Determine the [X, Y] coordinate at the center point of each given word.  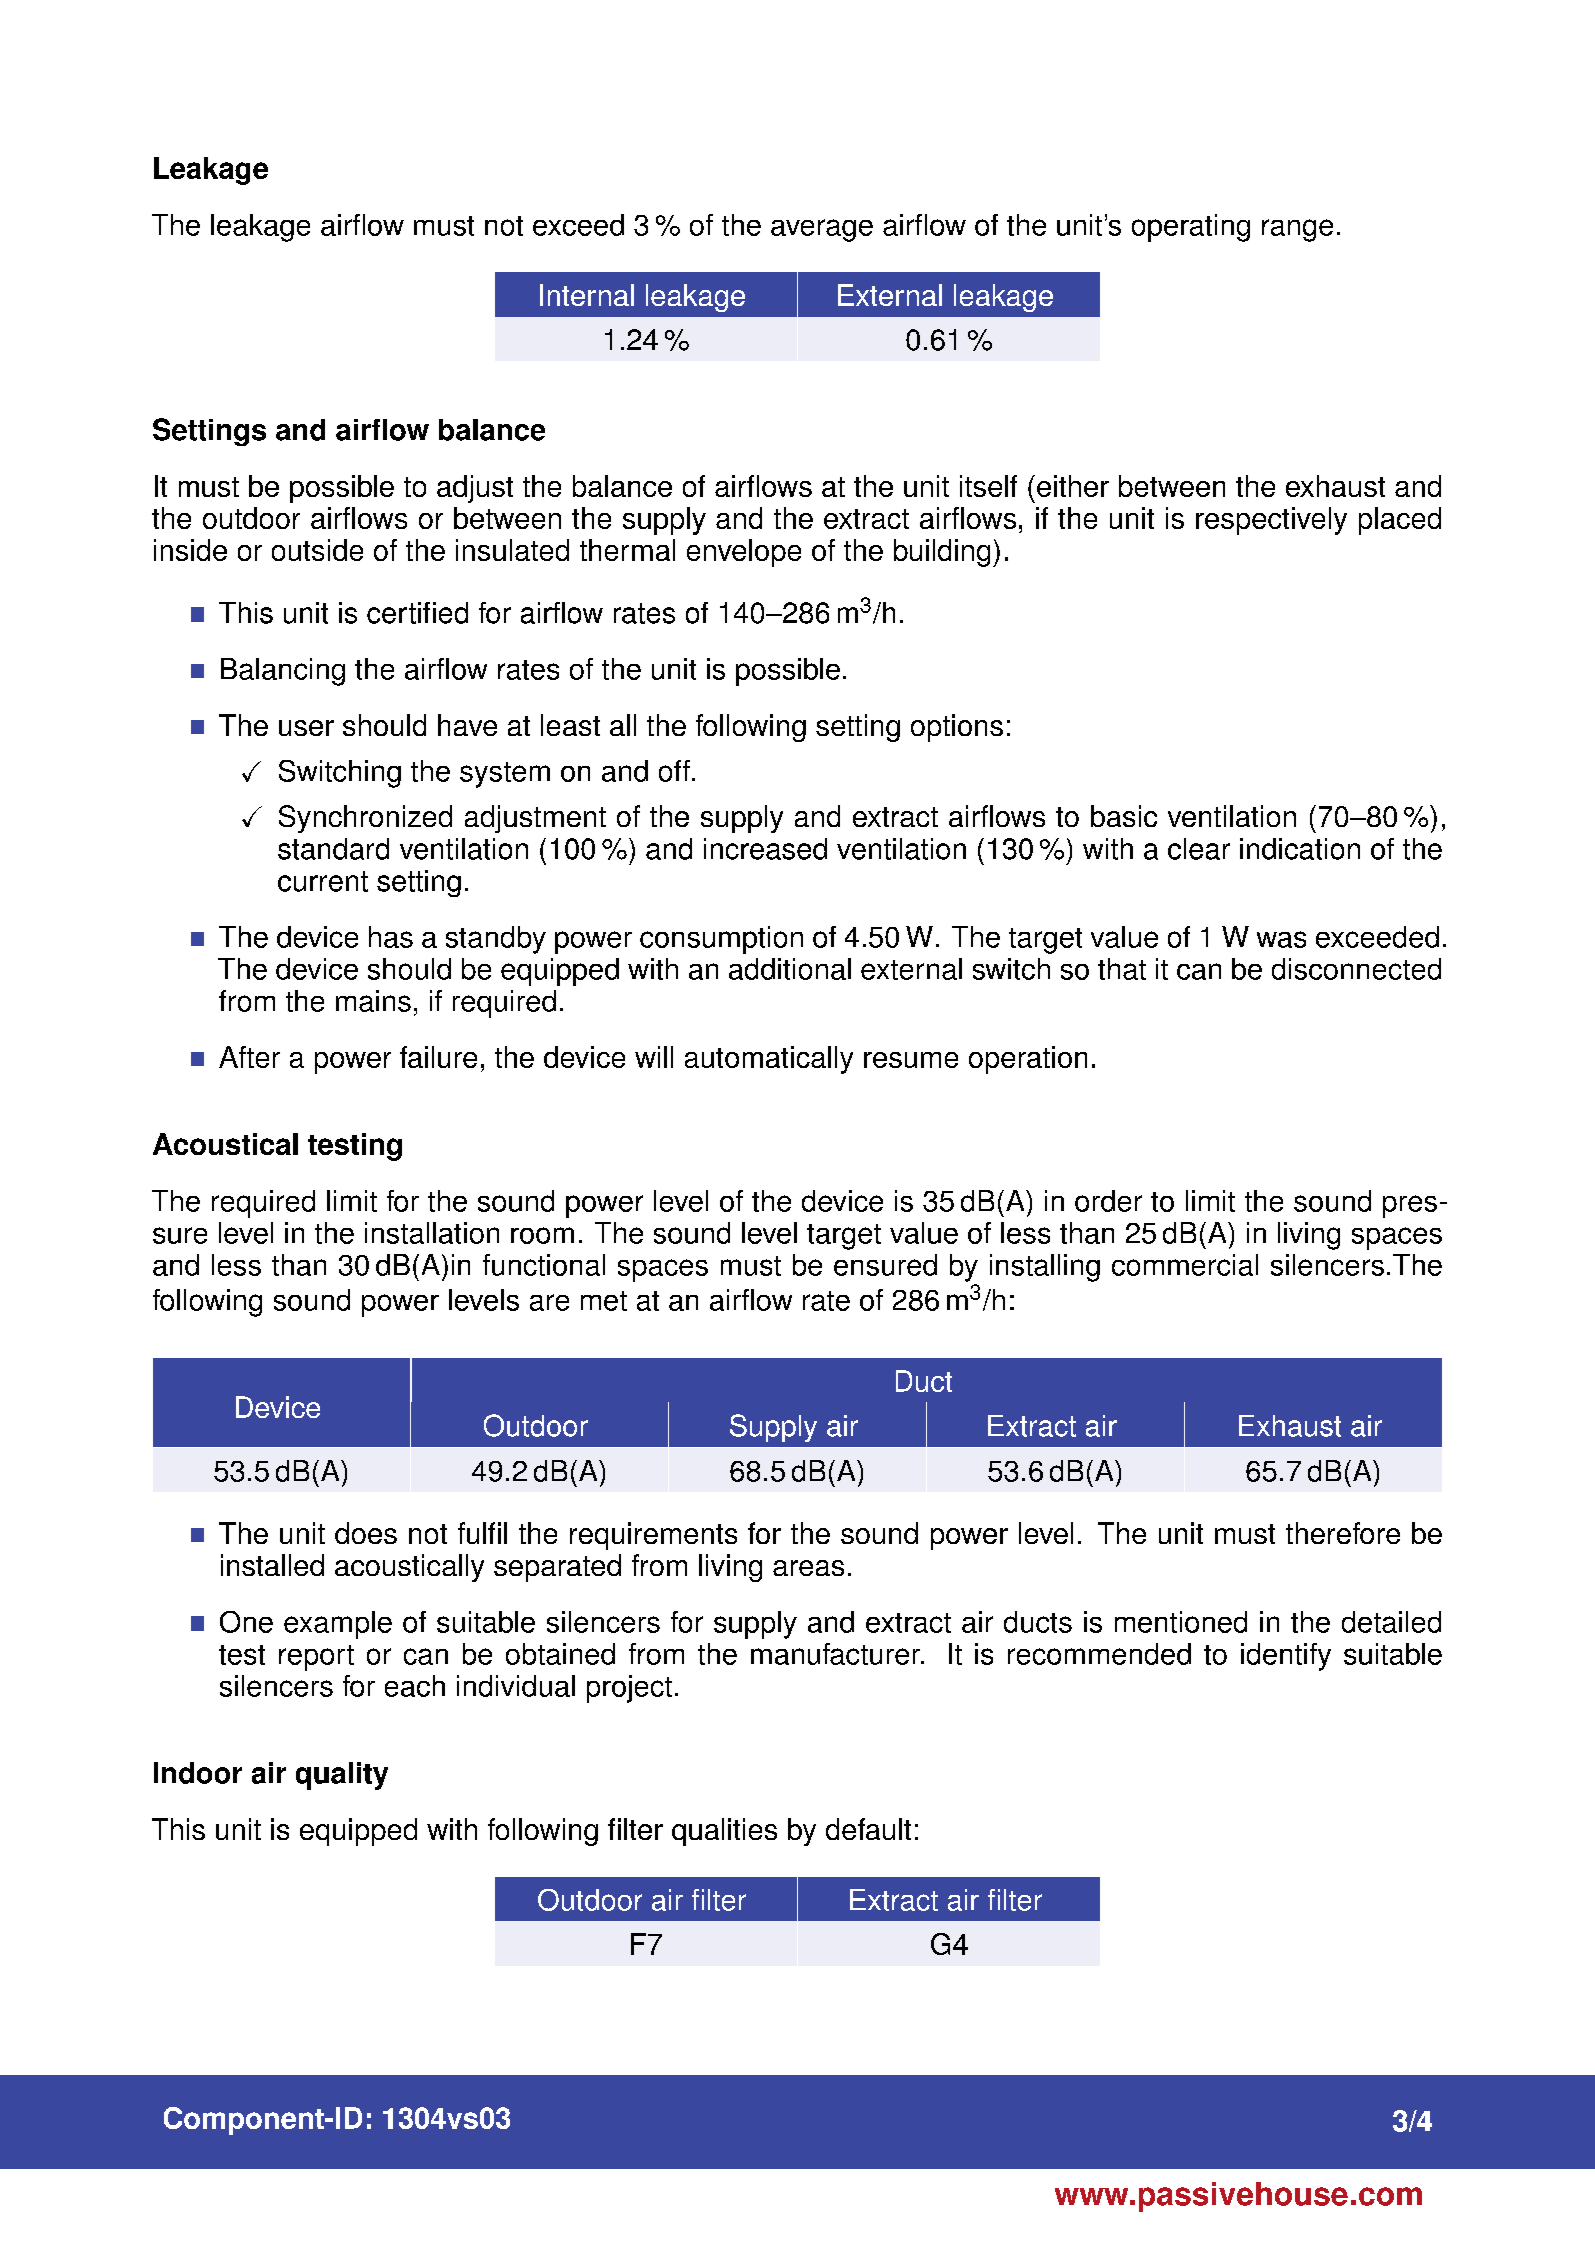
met [604, 1301]
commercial [1185, 1265]
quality [342, 1776]
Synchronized [365, 819]
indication [1300, 849]
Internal [587, 295]
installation [432, 1233]
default [868, 1829]
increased [765, 849]
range [1297, 230]
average [822, 230]
